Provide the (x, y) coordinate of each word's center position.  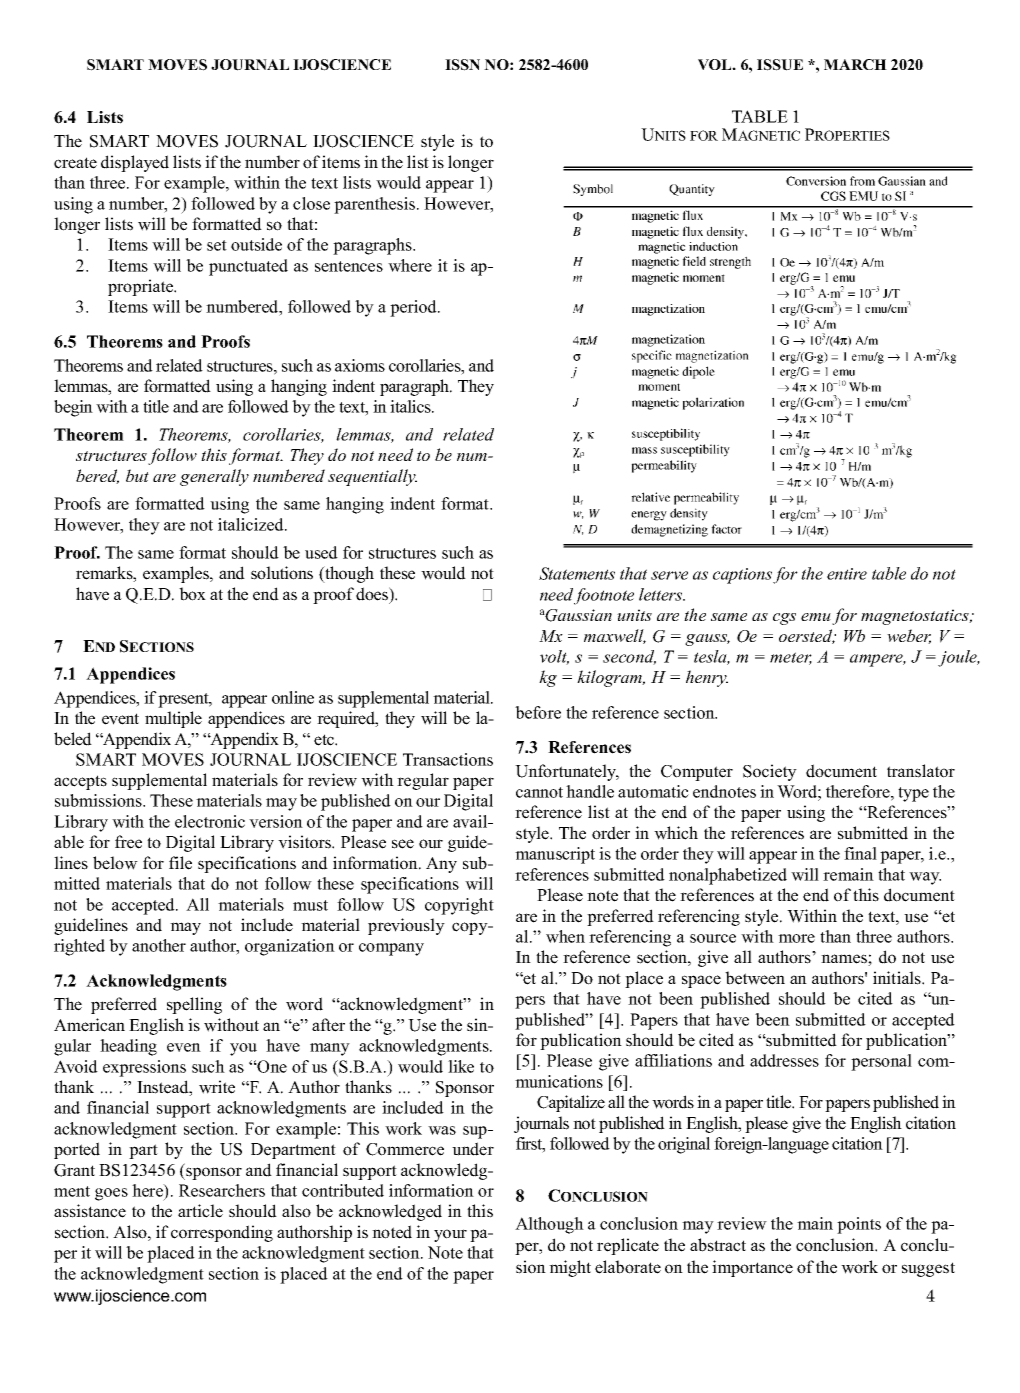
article (200, 1211)
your (450, 1235)
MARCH (855, 64)
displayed (135, 163)
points (859, 1225)
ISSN (462, 65)
